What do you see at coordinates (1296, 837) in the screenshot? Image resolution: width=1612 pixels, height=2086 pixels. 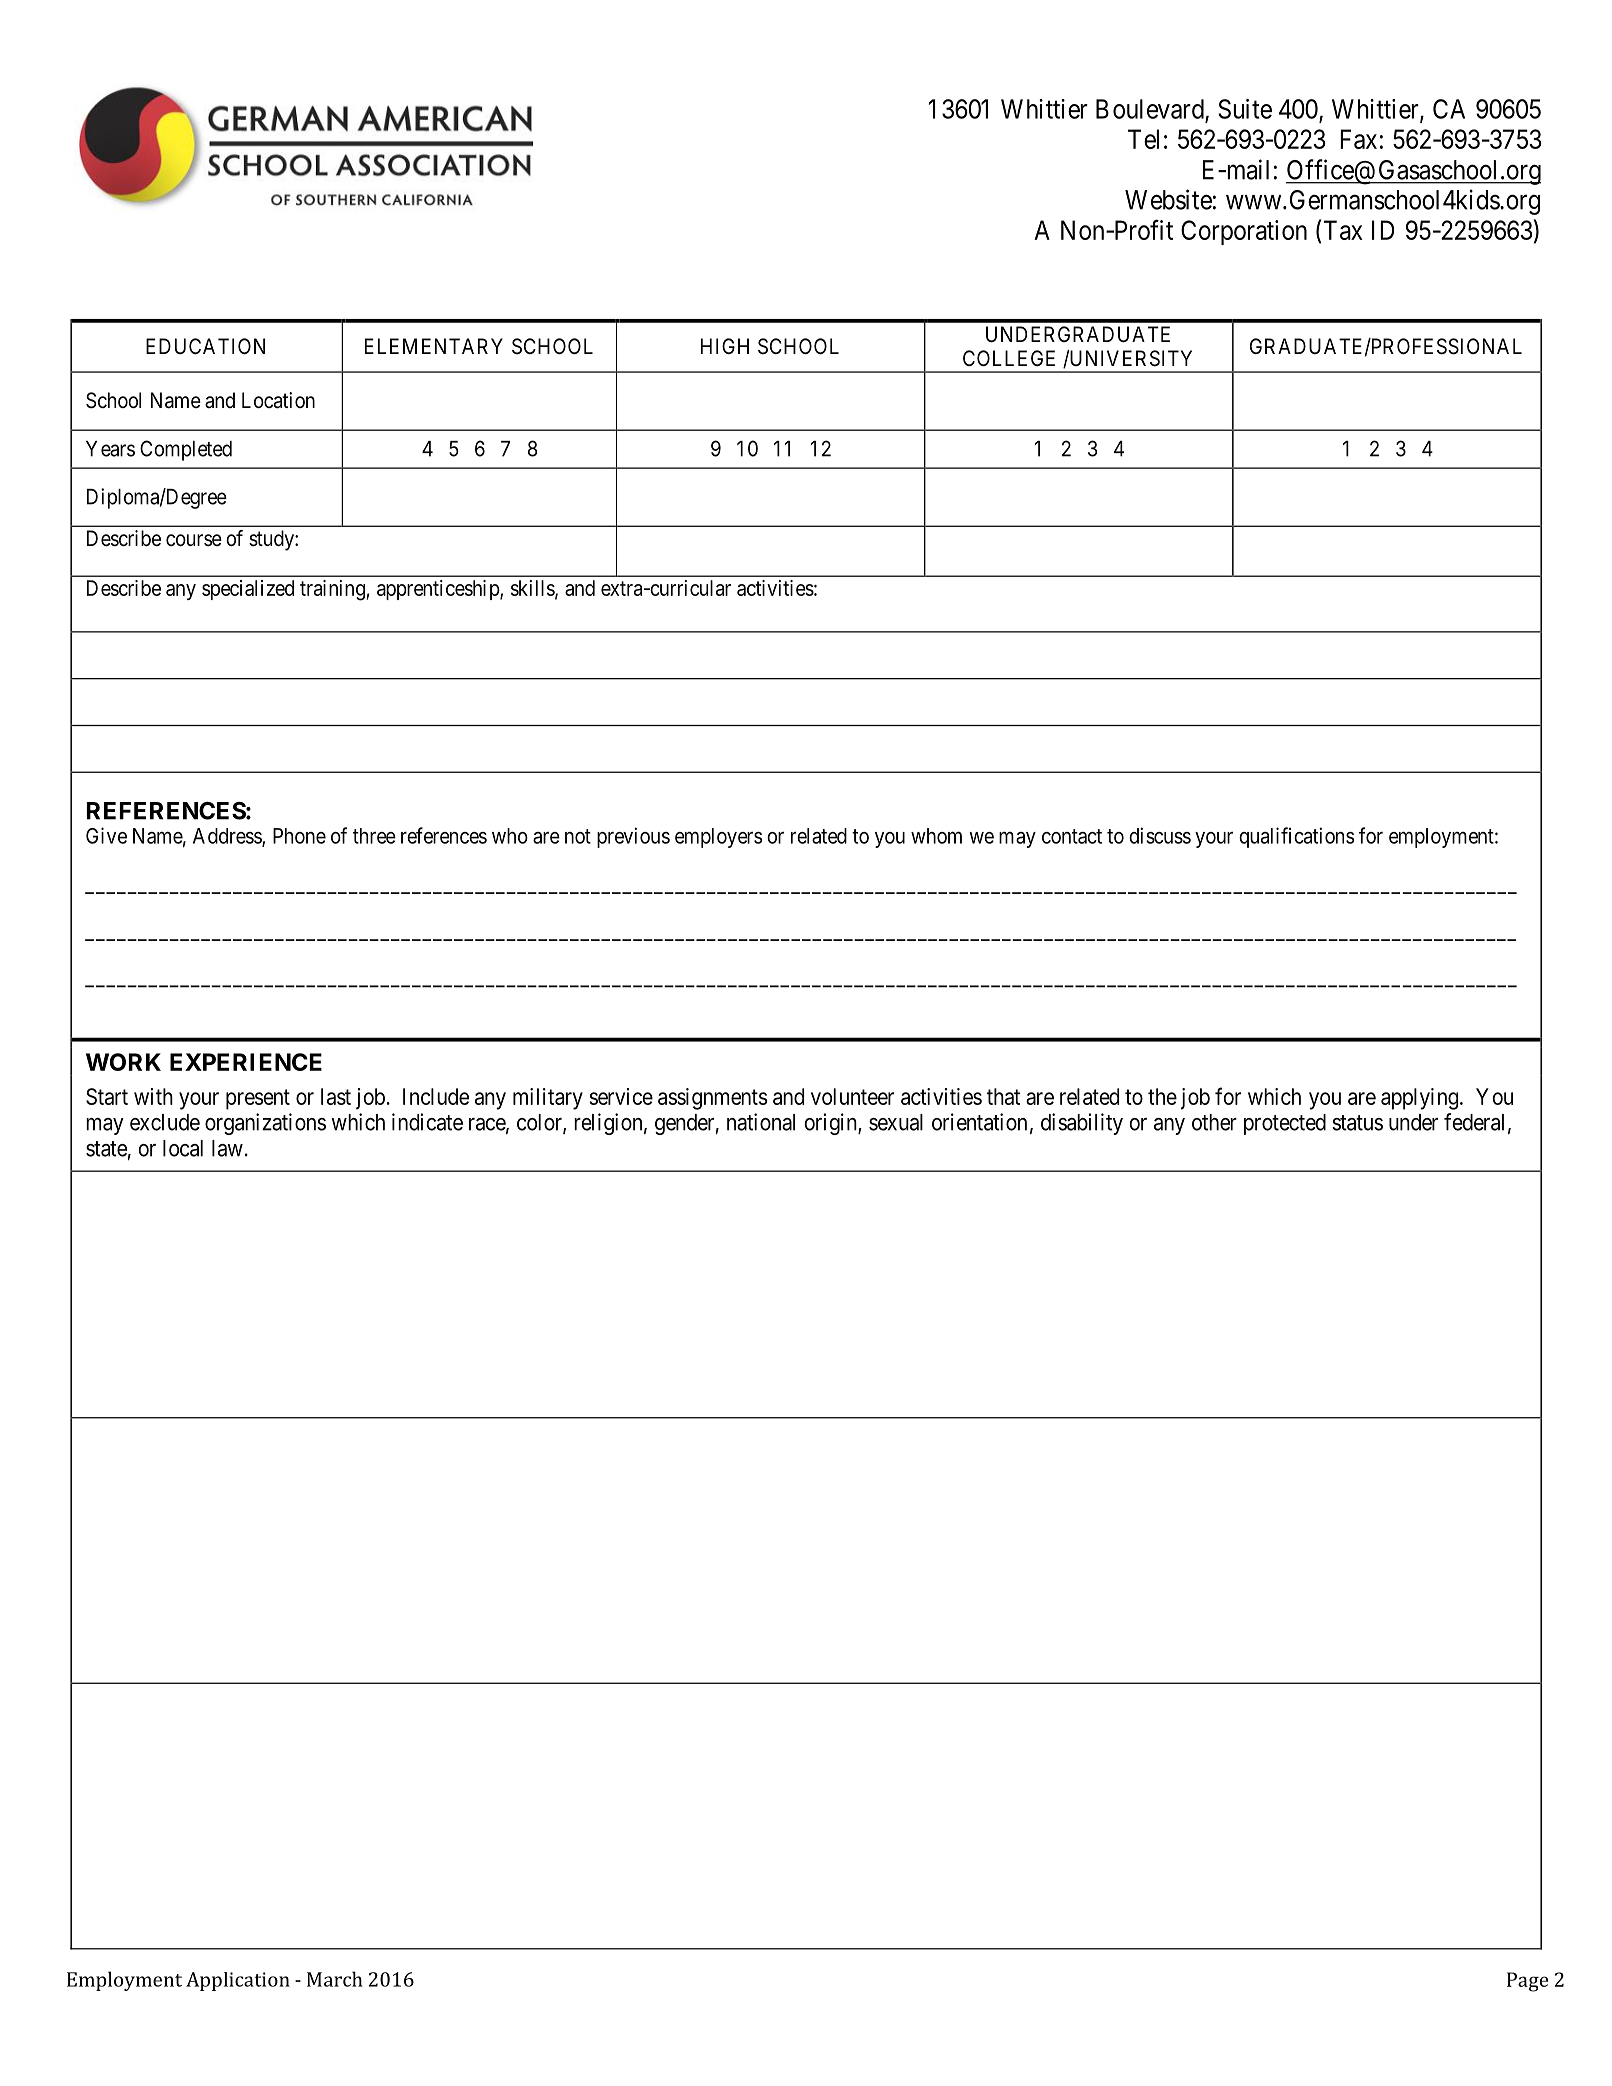 I see `qualifications` at bounding box center [1296, 837].
